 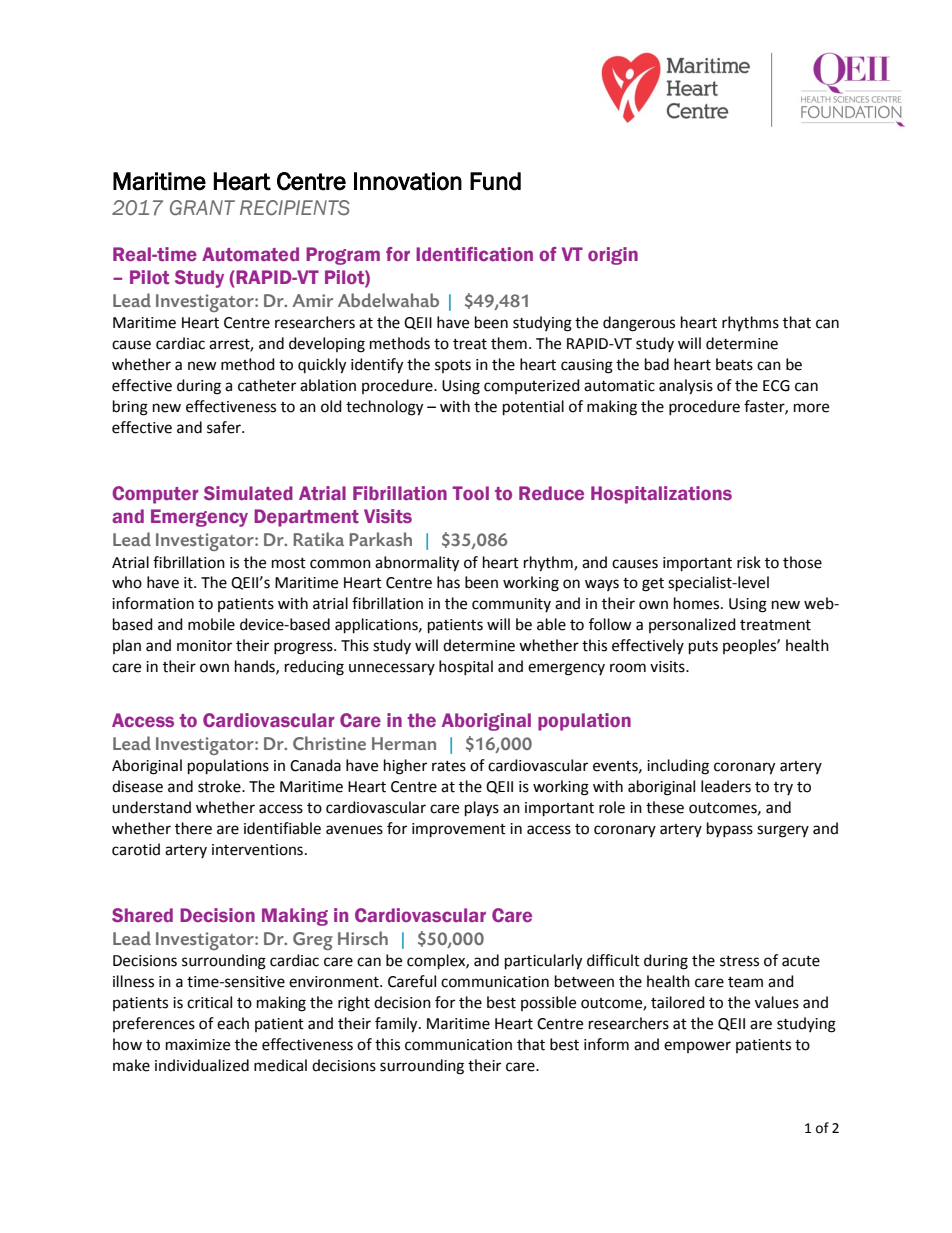 I want to click on GRANT, so click(x=202, y=208).
